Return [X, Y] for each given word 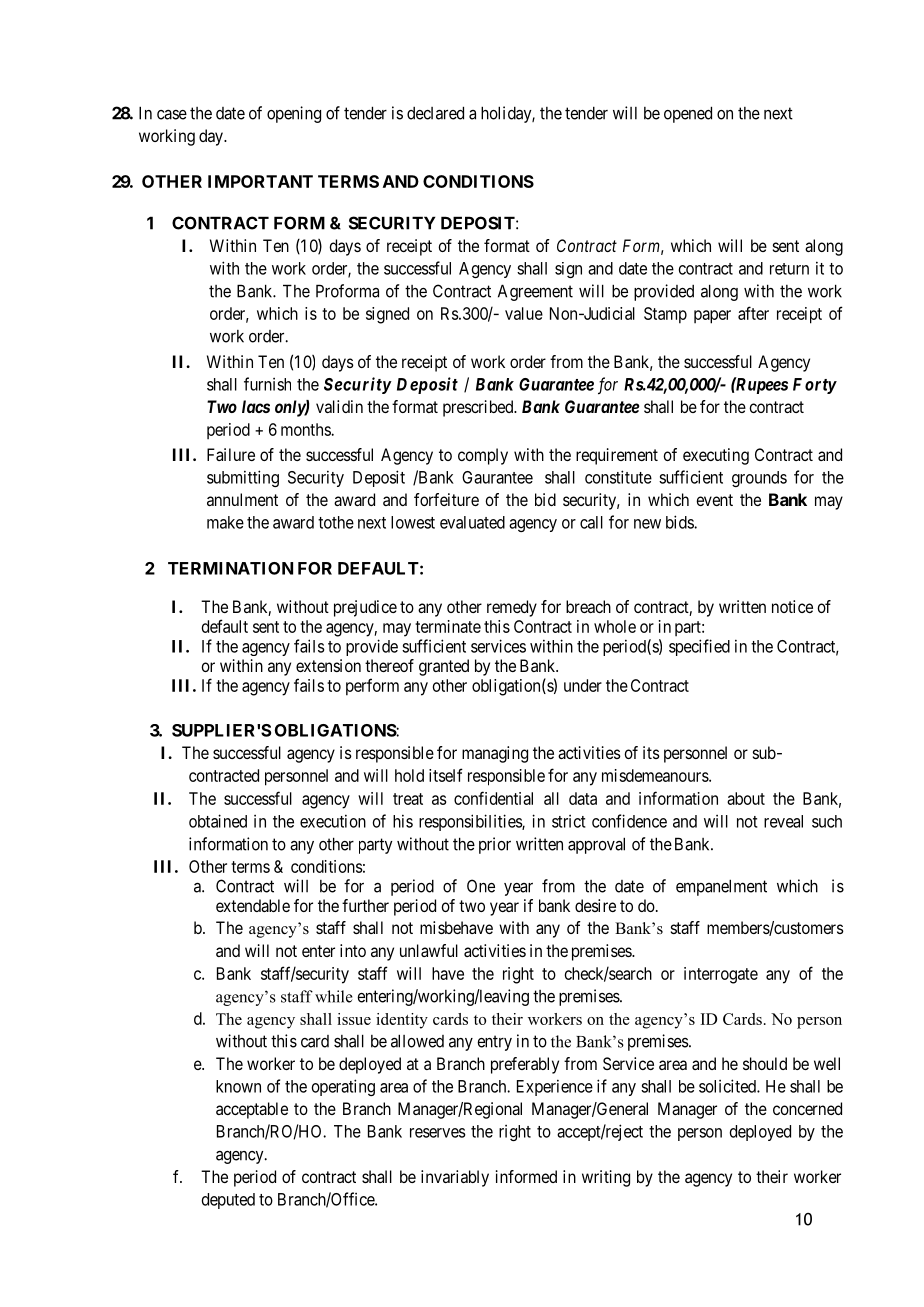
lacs [256, 406]
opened [688, 114]
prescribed [479, 408]
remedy [512, 608]
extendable [253, 905]
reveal [783, 821]
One [481, 886]
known [238, 1086]
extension [328, 665]
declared [435, 113]
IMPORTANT [260, 181]
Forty [815, 386]
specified [699, 647]
